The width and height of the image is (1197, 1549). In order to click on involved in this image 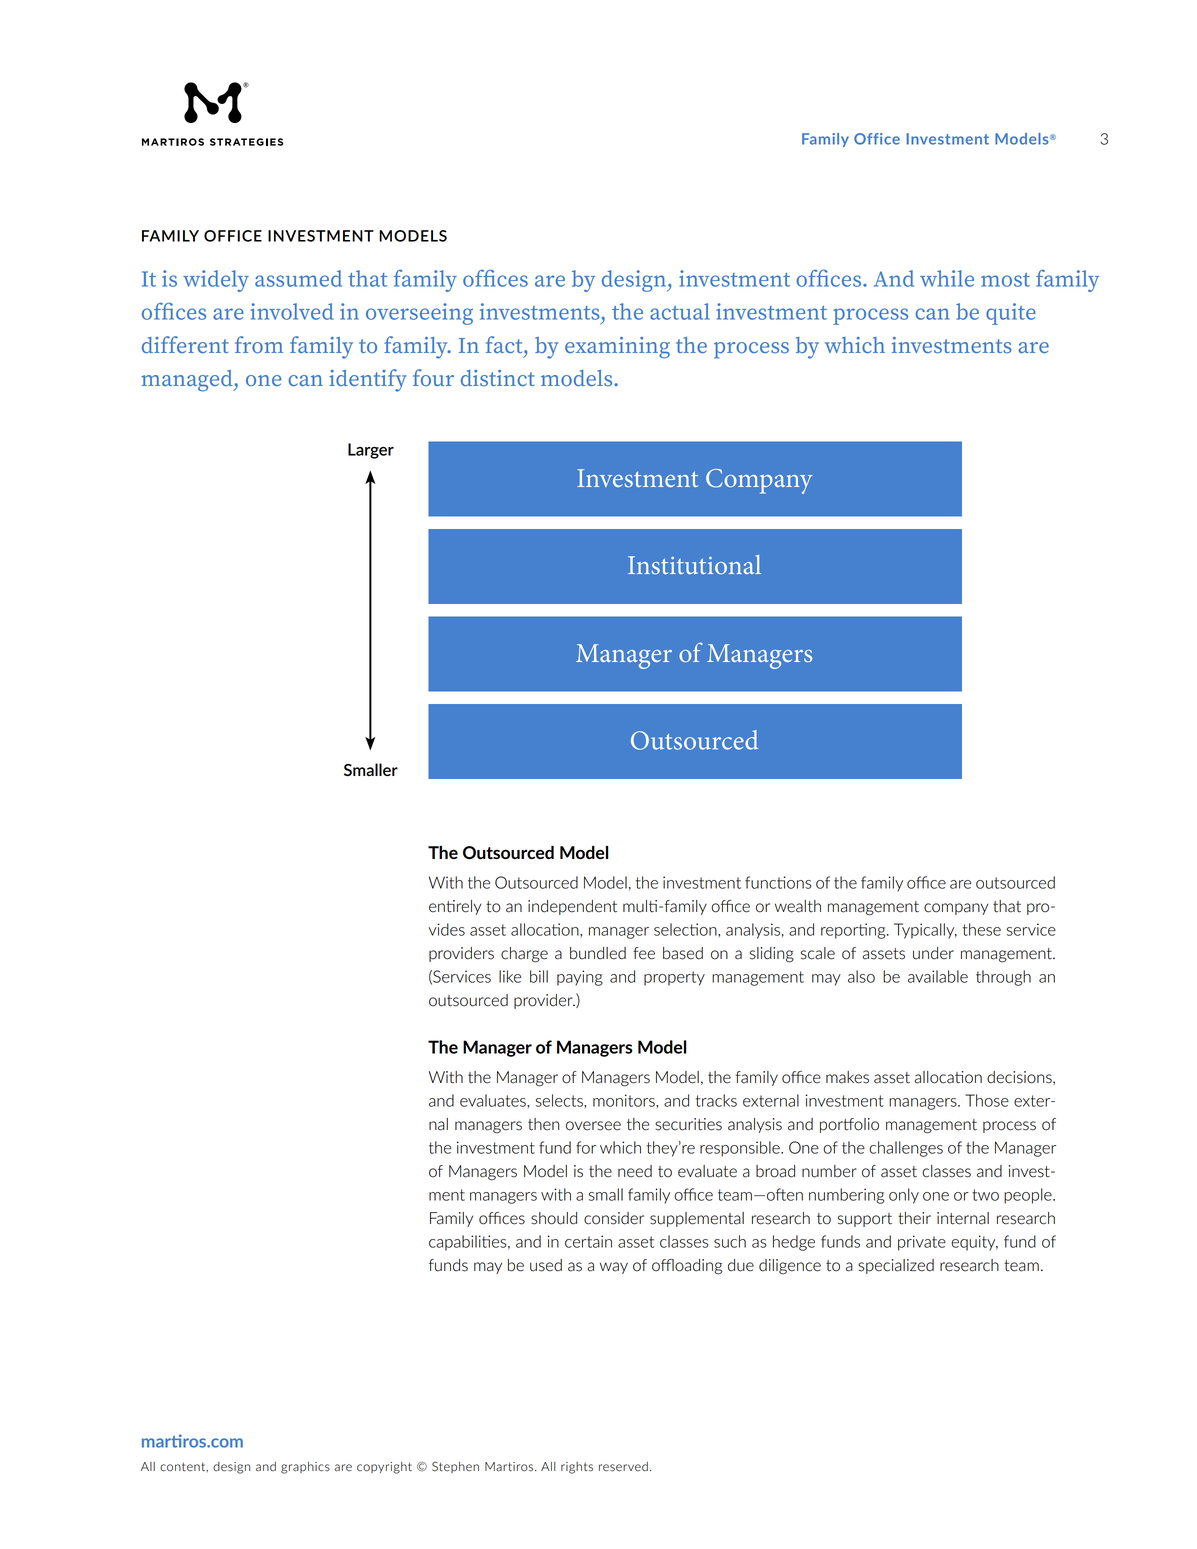, I will do `click(292, 311)`.
